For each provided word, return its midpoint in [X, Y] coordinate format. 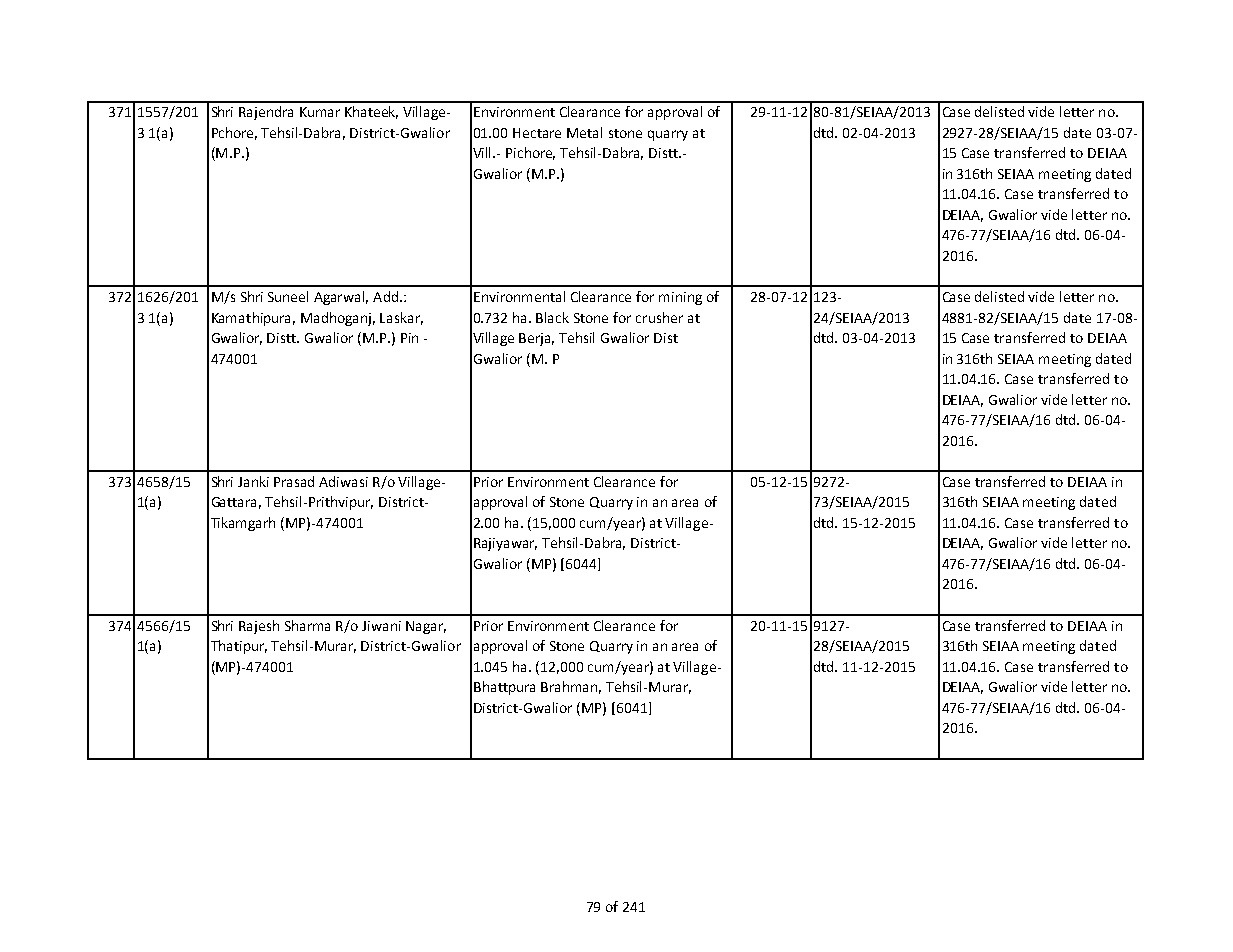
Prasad [294, 481]
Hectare [537, 133]
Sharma [307, 625]
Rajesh [259, 627]
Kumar [320, 112]
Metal [584, 132]
